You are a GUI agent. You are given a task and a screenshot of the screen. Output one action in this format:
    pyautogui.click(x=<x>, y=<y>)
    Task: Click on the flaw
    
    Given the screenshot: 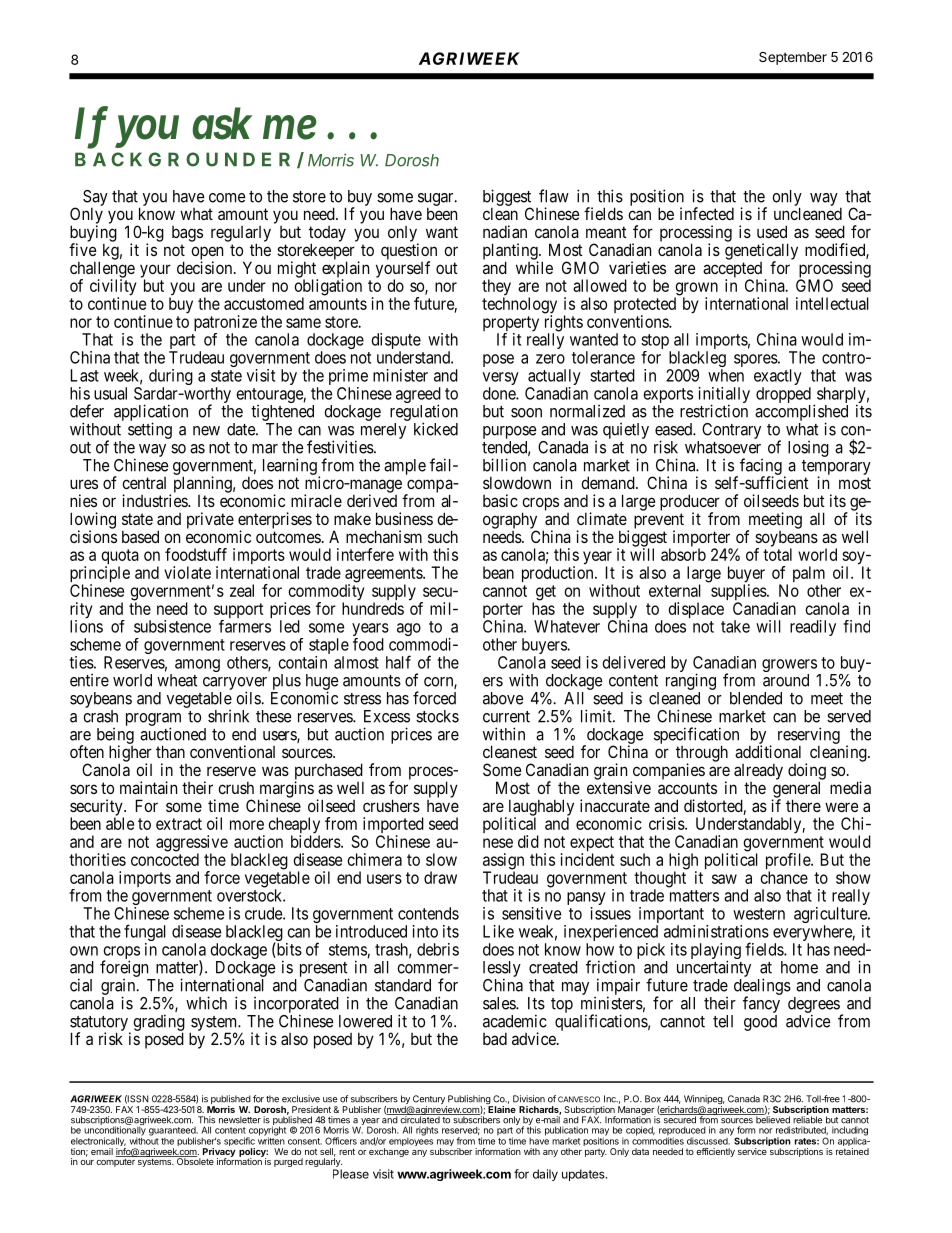 What is the action you would take?
    pyautogui.click(x=554, y=196)
